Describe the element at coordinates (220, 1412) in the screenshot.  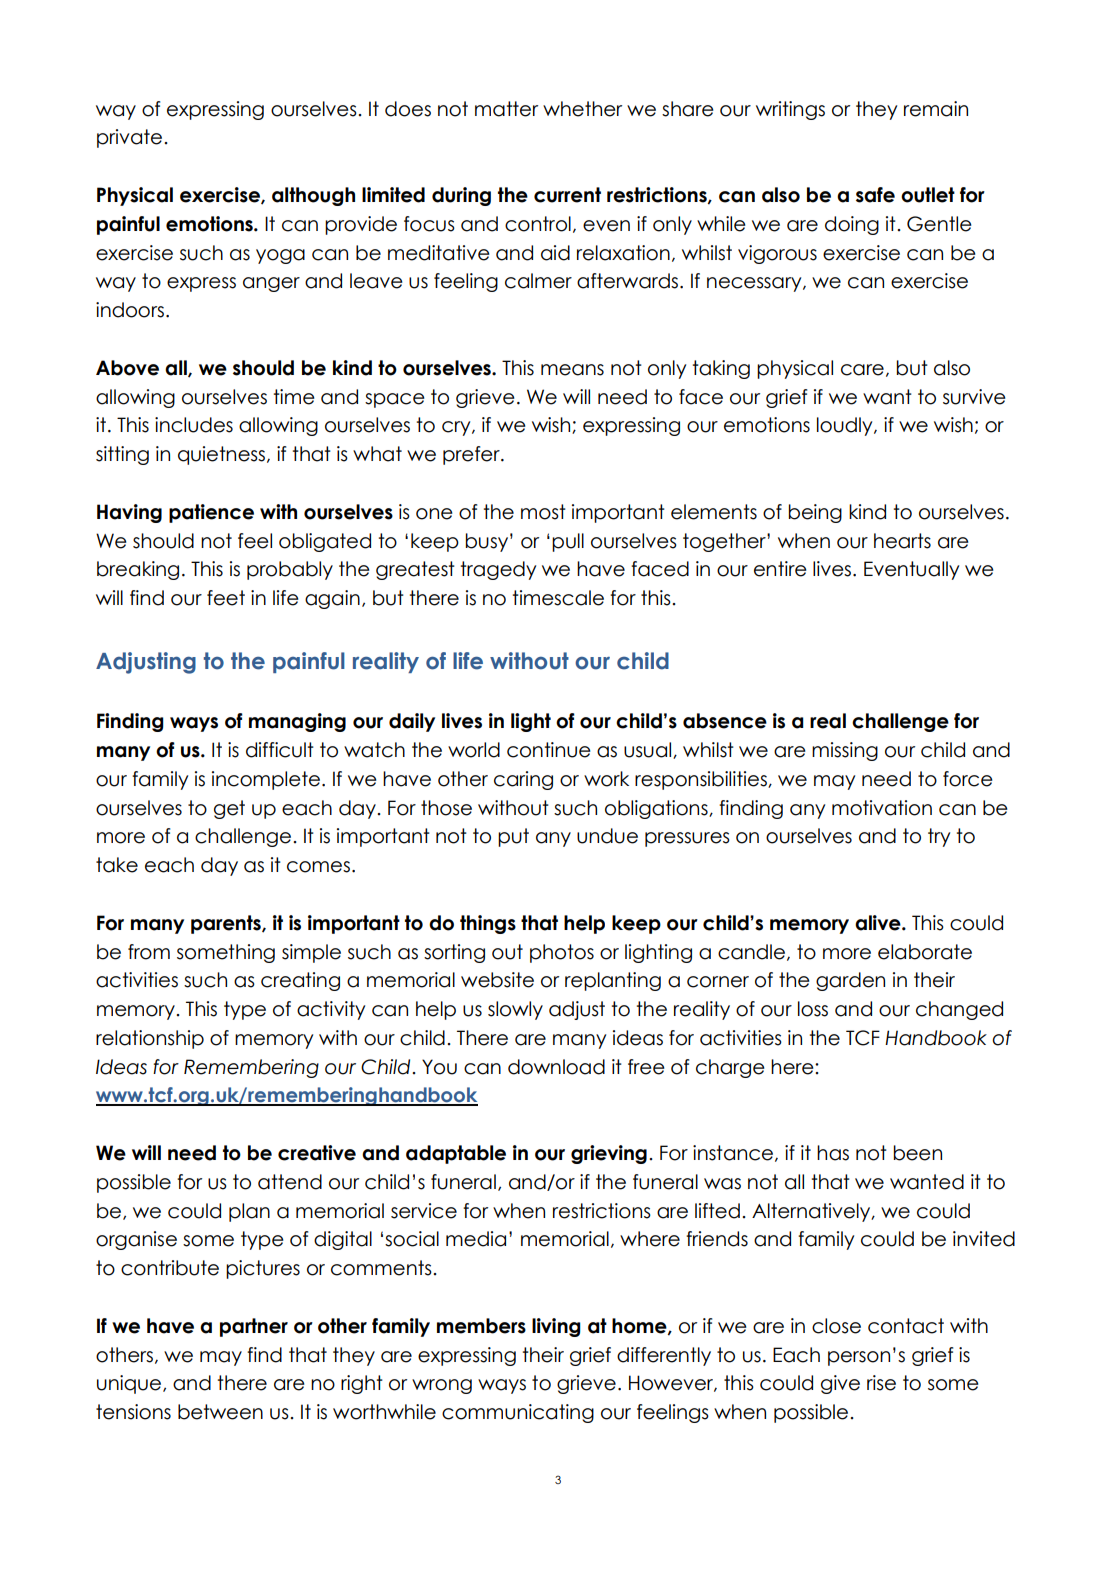
I see `between` at that location.
